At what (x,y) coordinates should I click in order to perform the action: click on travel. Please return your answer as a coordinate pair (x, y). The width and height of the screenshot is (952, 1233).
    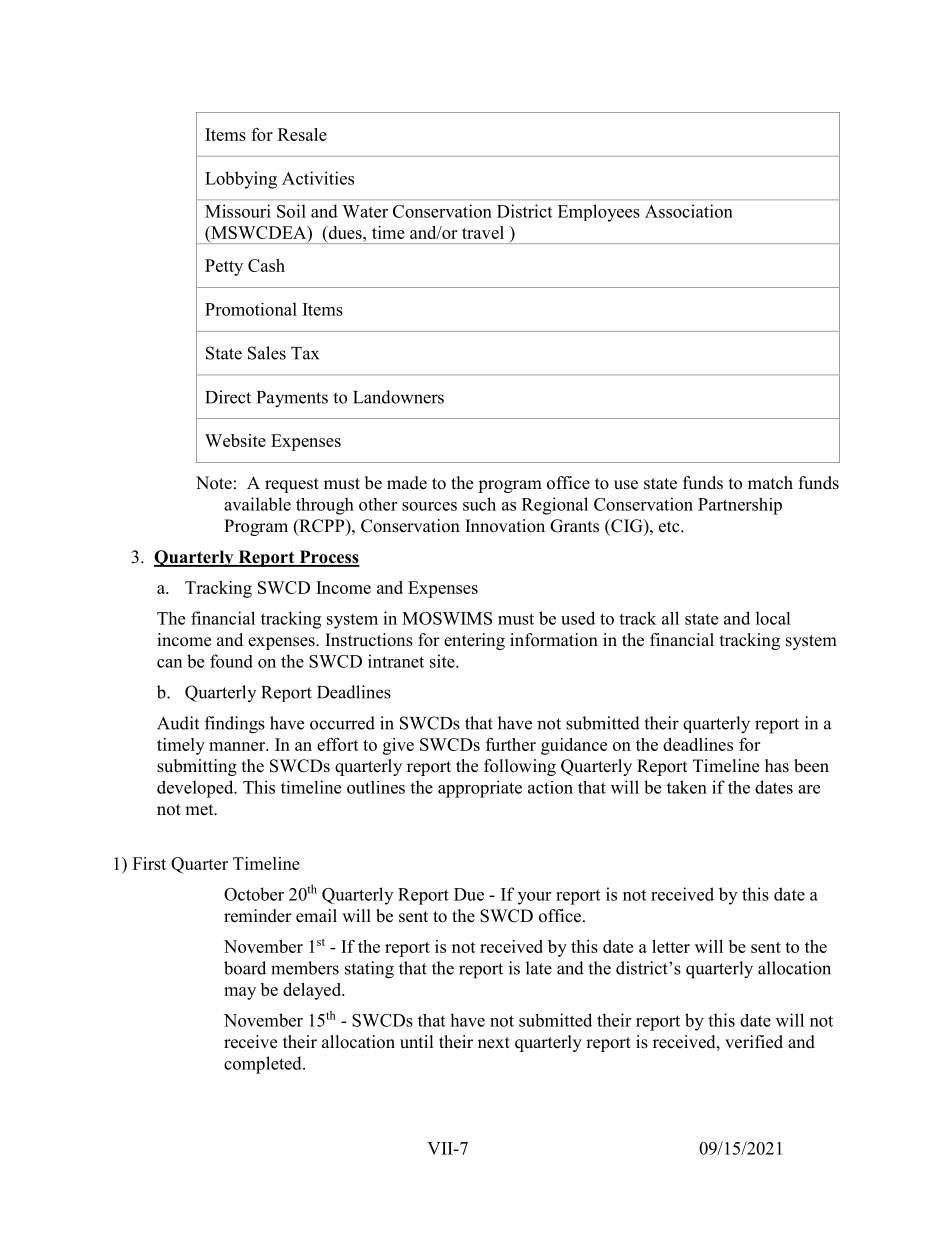
    Looking at the image, I should click on (483, 232).
